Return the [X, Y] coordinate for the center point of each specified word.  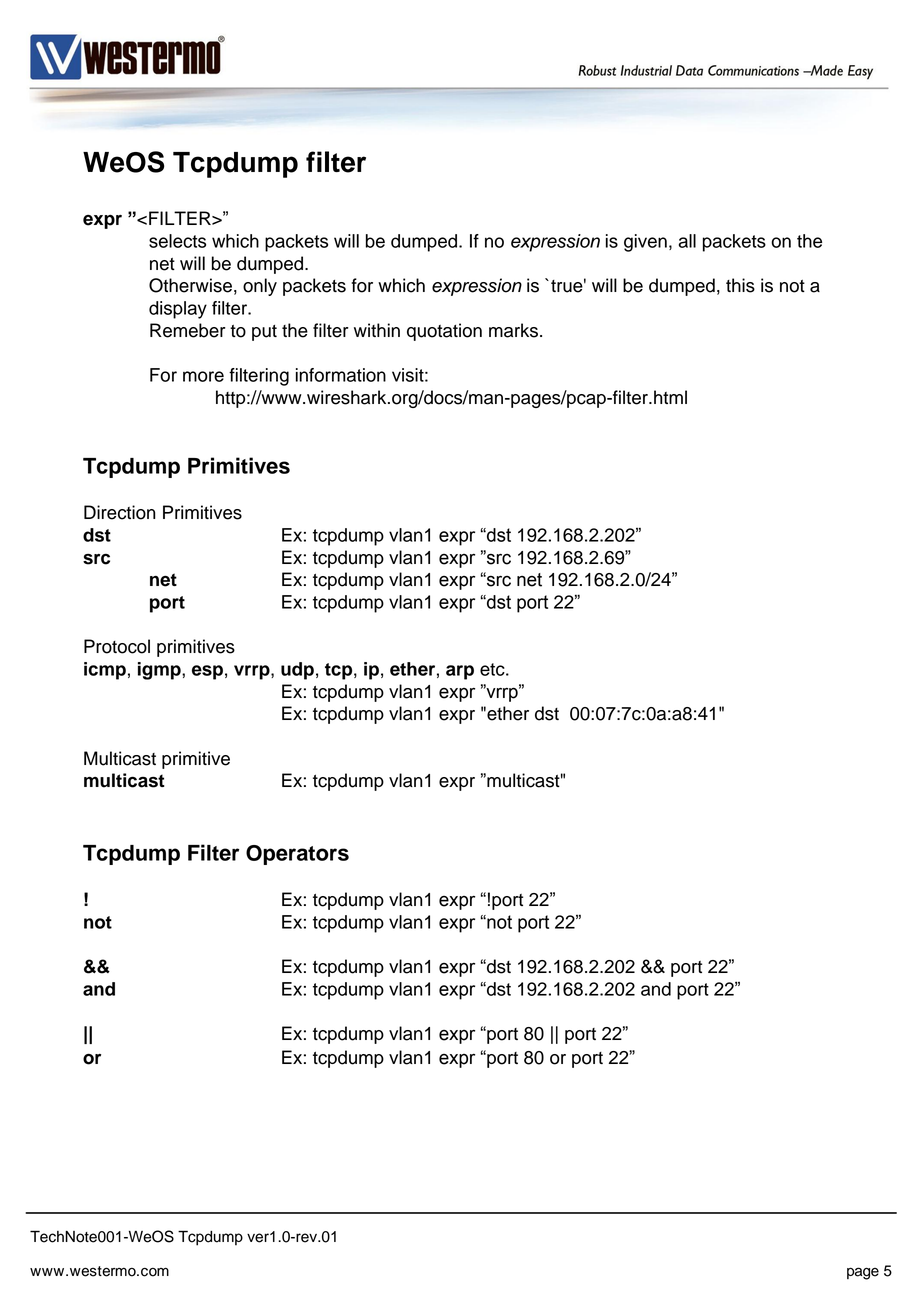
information [341, 375]
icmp [105, 671]
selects [177, 241]
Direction [119, 512]
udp [297, 671]
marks [513, 330]
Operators [297, 855]
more [203, 376]
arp [460, 672]
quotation [444, 332]
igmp [160, 671]
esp [207, 672]
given [645, 243]
